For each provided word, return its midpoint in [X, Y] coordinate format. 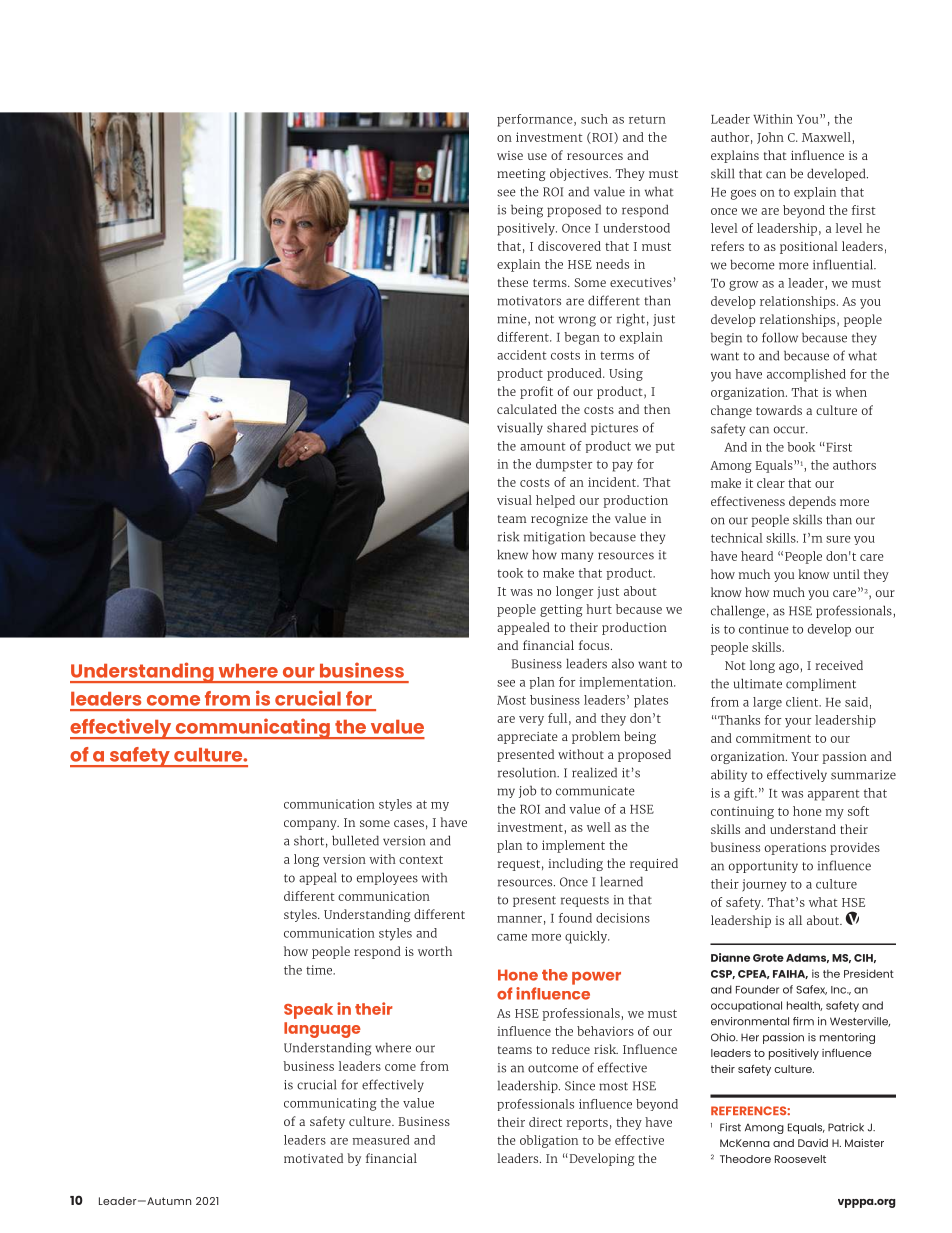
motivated [313, 1158]
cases [409, 823]
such [594, 119]
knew [512, 554]
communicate [595, 791]
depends [812, 502]
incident [613, 482]
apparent [833, 795]
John [770, 138]
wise [510, 155]
